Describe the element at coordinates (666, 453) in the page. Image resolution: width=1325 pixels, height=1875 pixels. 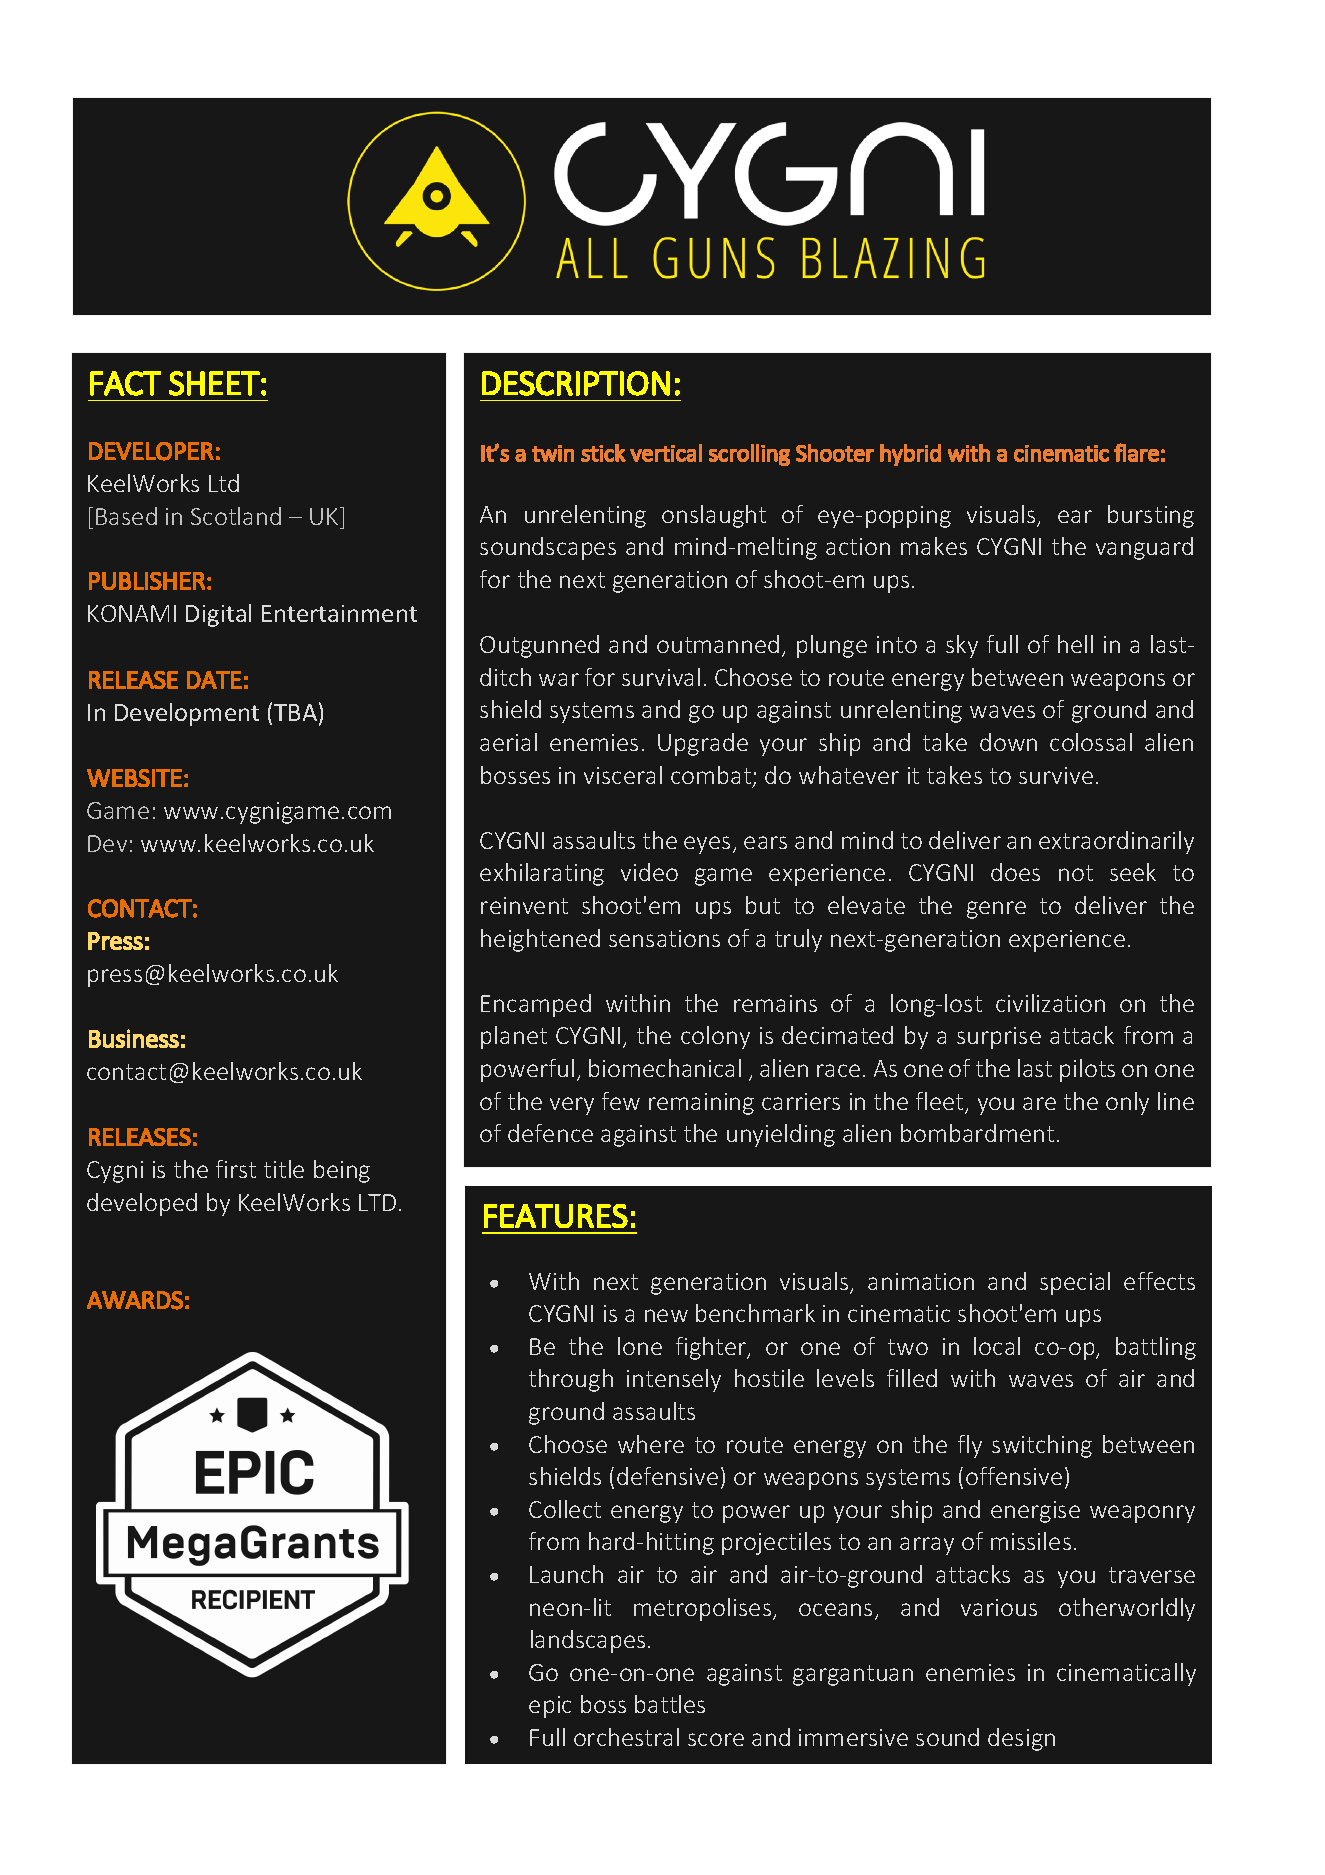
I see `vertical` at that location.
